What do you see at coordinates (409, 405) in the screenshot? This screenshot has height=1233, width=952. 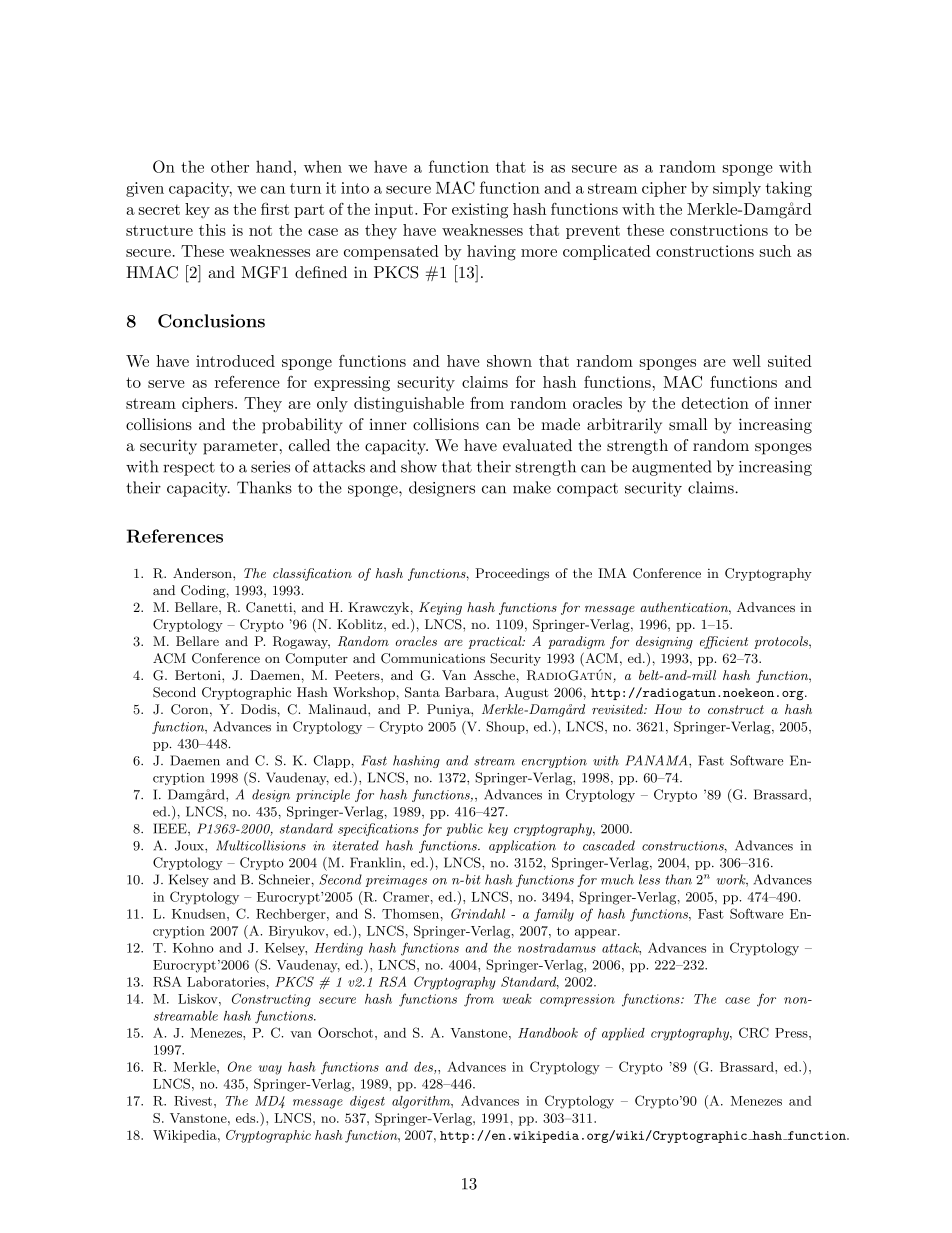 I see `distinguishable` at bounding box center [409, 405].
